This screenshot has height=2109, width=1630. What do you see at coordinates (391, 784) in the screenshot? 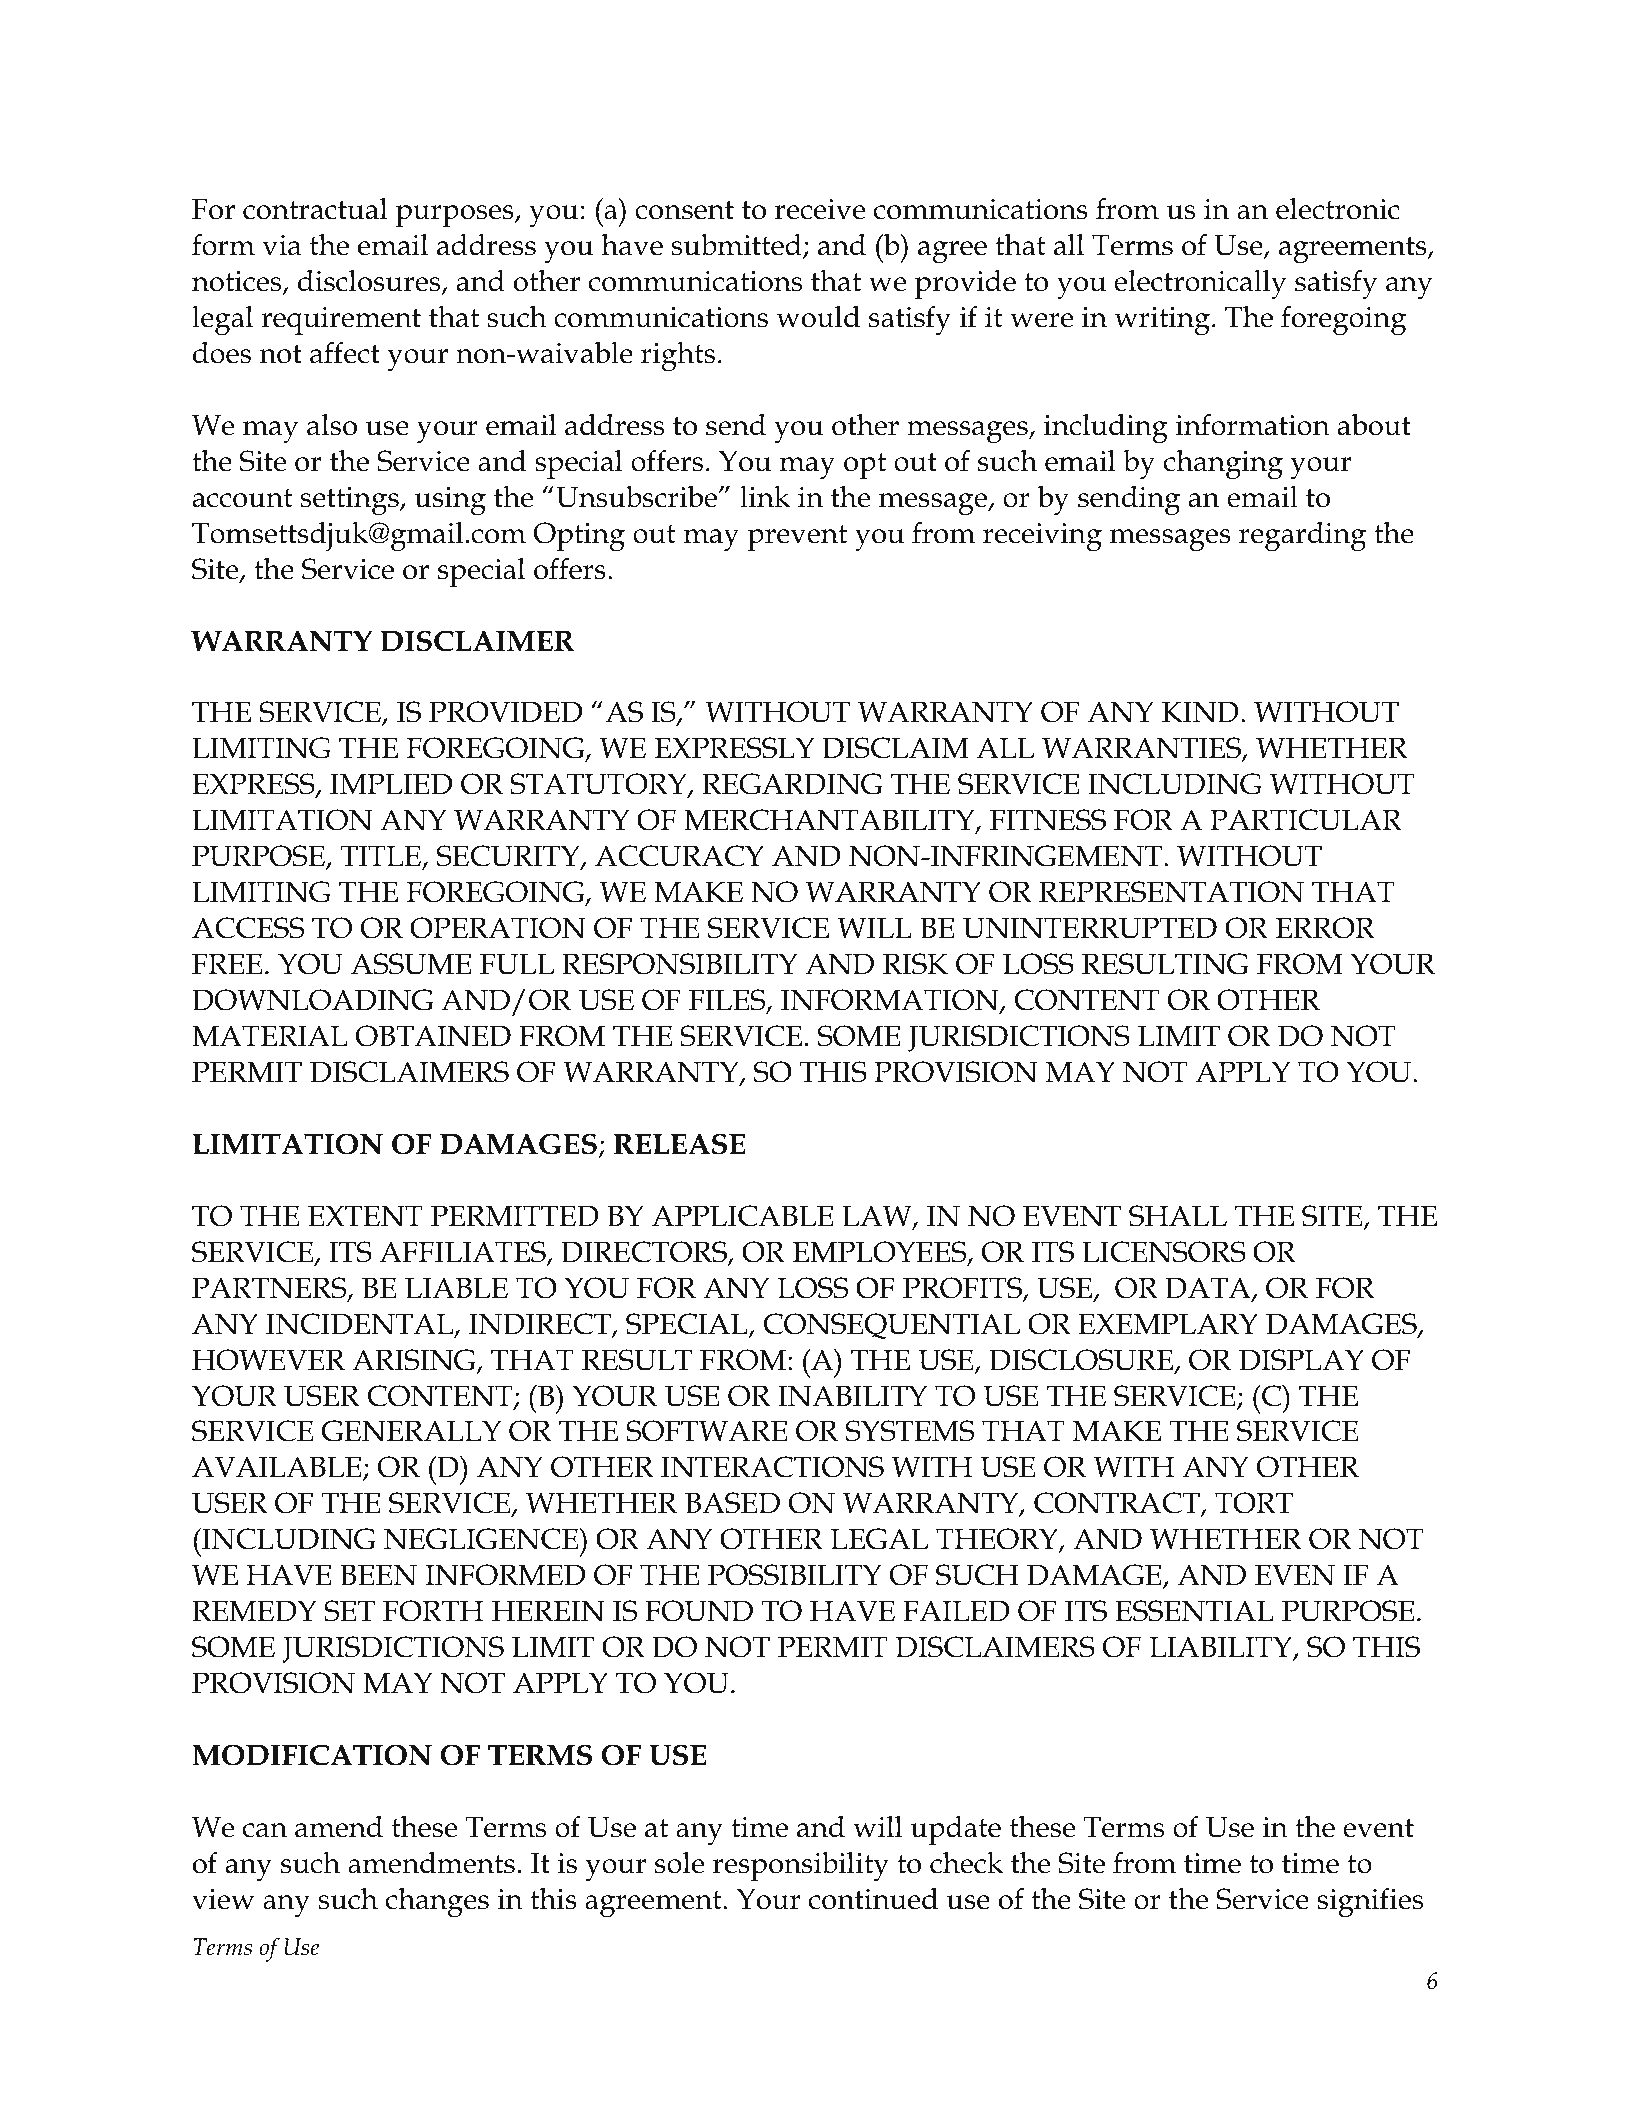
I see `IMPLIED` at bounding box center [391, 784].
